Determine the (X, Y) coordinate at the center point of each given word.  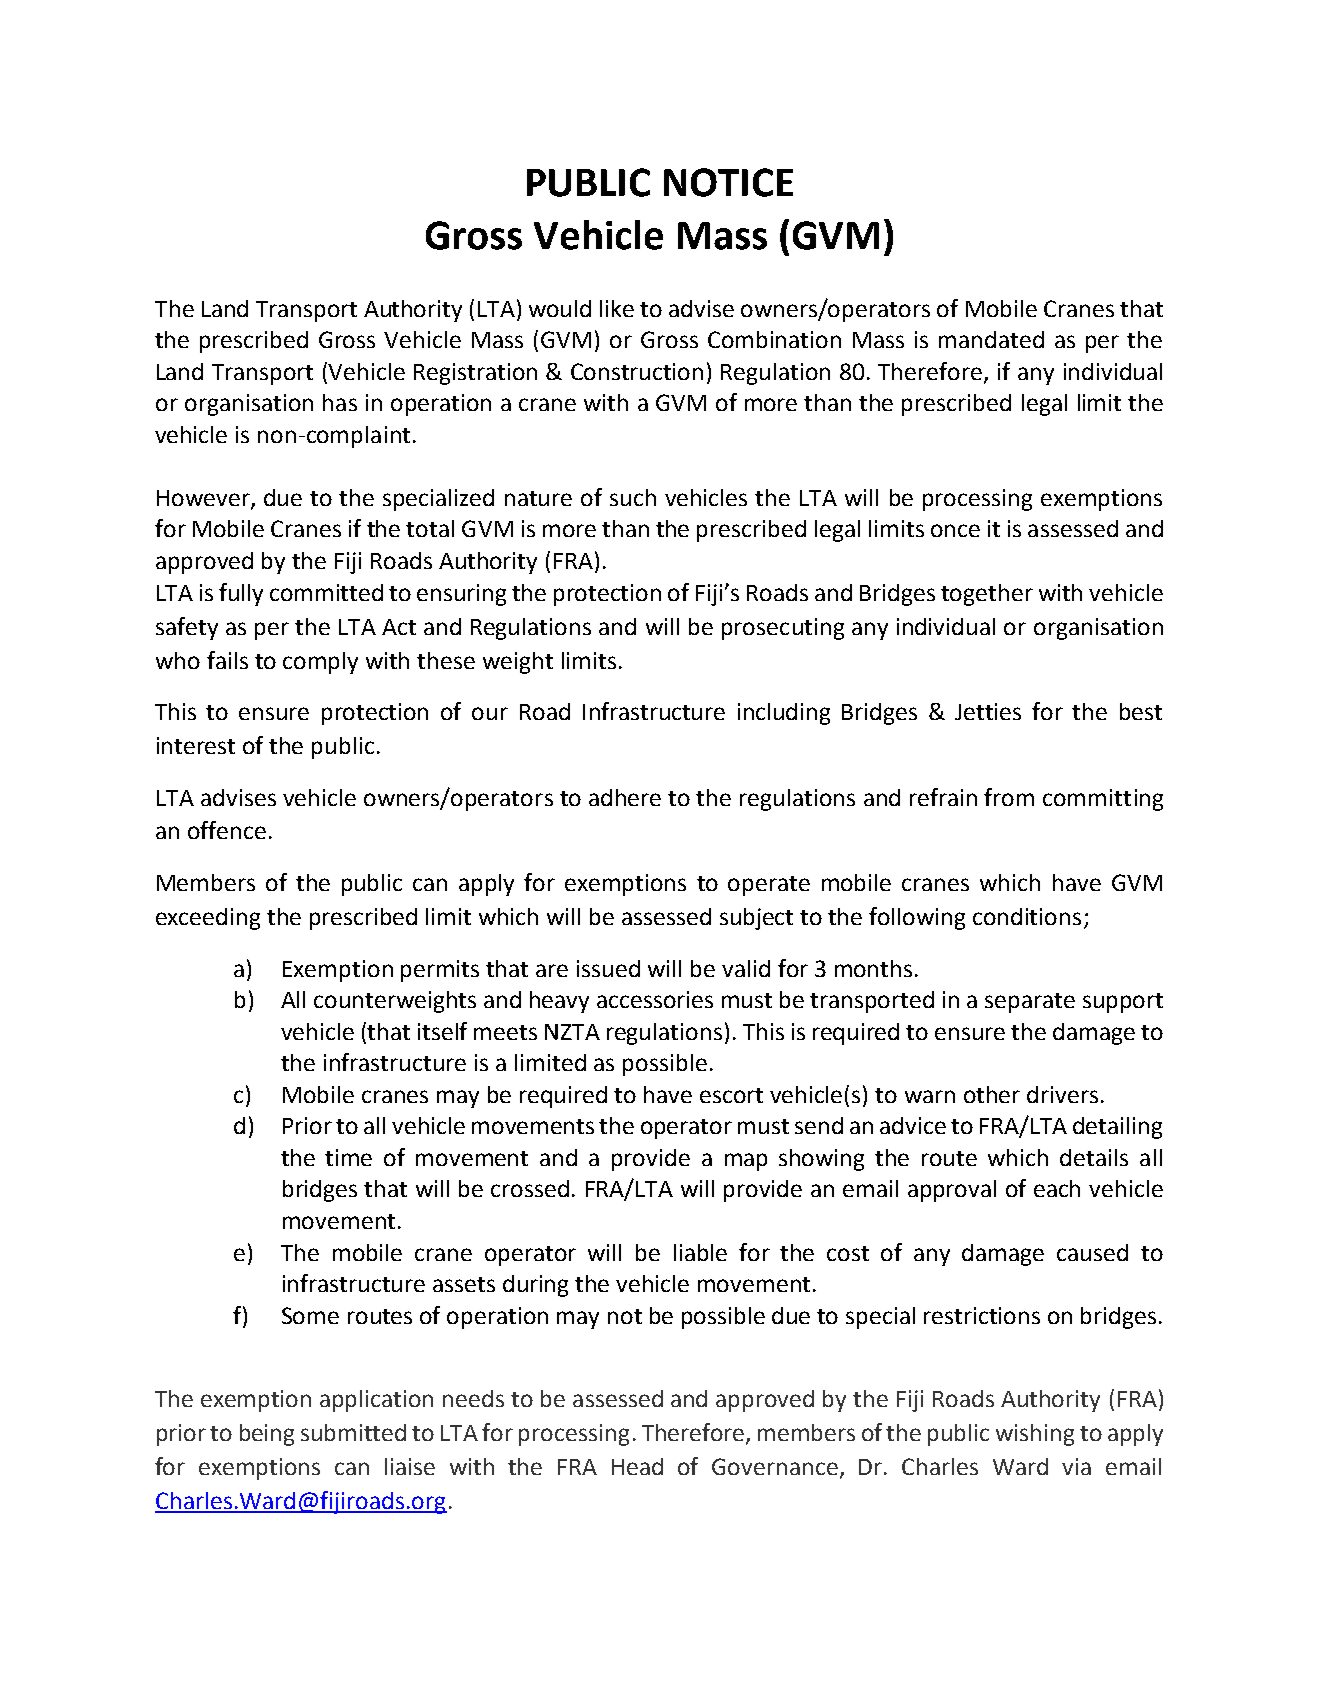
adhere (625, 797)
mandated (991, 339)
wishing (1035, 1435)
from (1009, 797)
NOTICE (728, 182)
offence (227, 830)
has (340, 402)
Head (637, 1466)
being (267, 1435)
